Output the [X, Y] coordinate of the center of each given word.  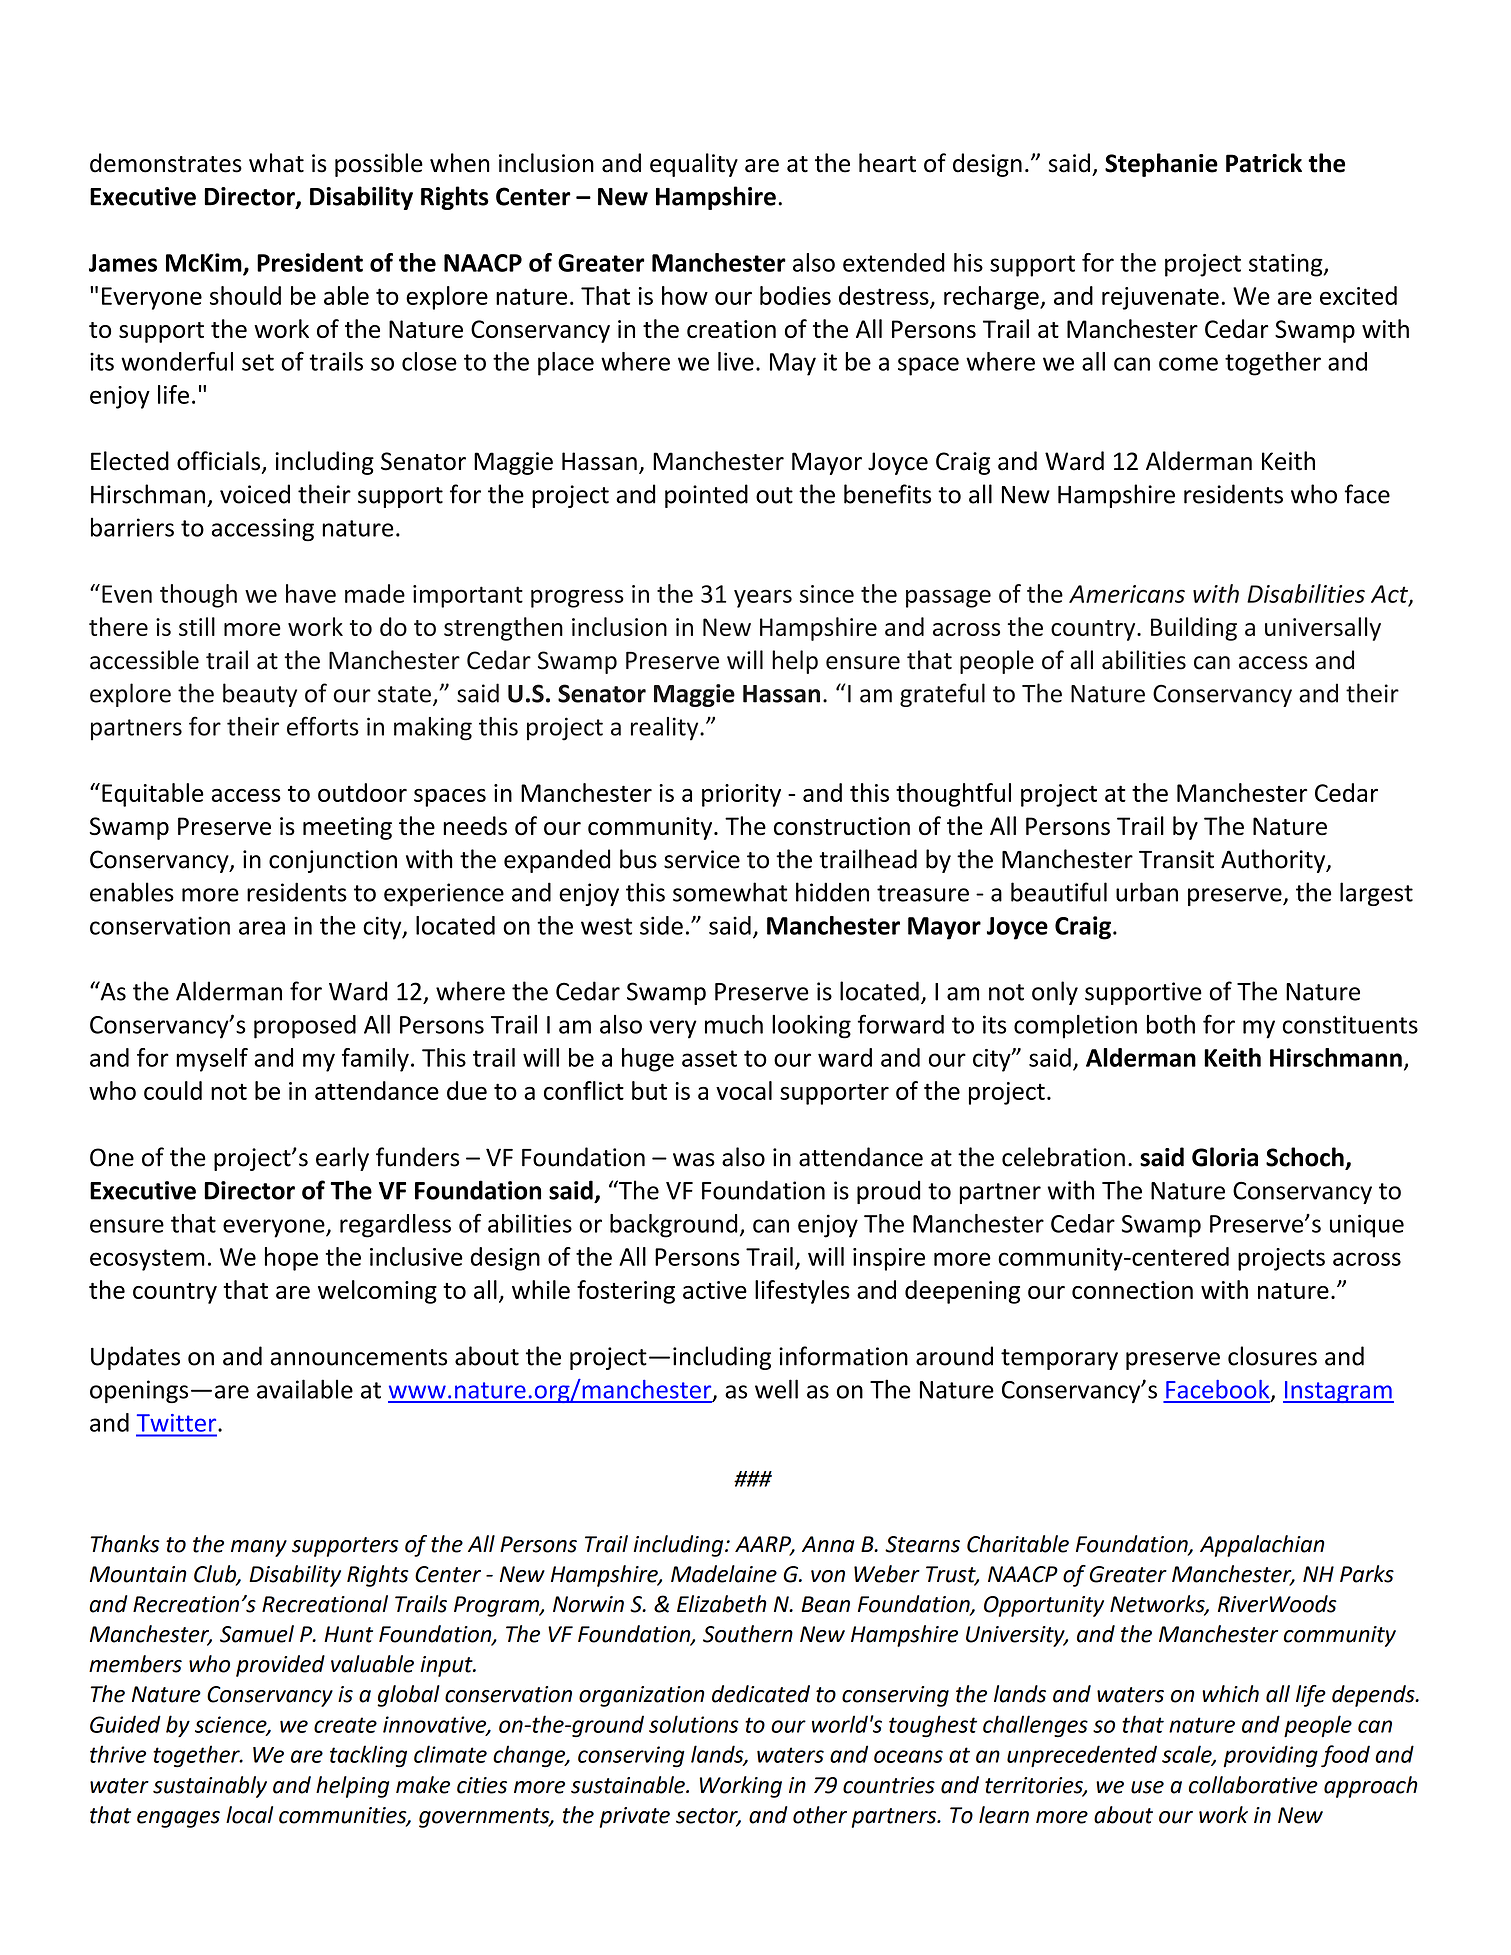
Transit [1176, 859]
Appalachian [1262, 1546]
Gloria [1225, 1157]
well [776, 1389]
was [694, 1160]
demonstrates [166, 163]
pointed [706, 496]
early [342, 1159]
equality [694, 165]
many [259, 1548]
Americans [1127, 594]
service [702, 859]
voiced [255, 494]
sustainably [210, 1787]
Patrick [1264, 163]
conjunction [333, 861]
